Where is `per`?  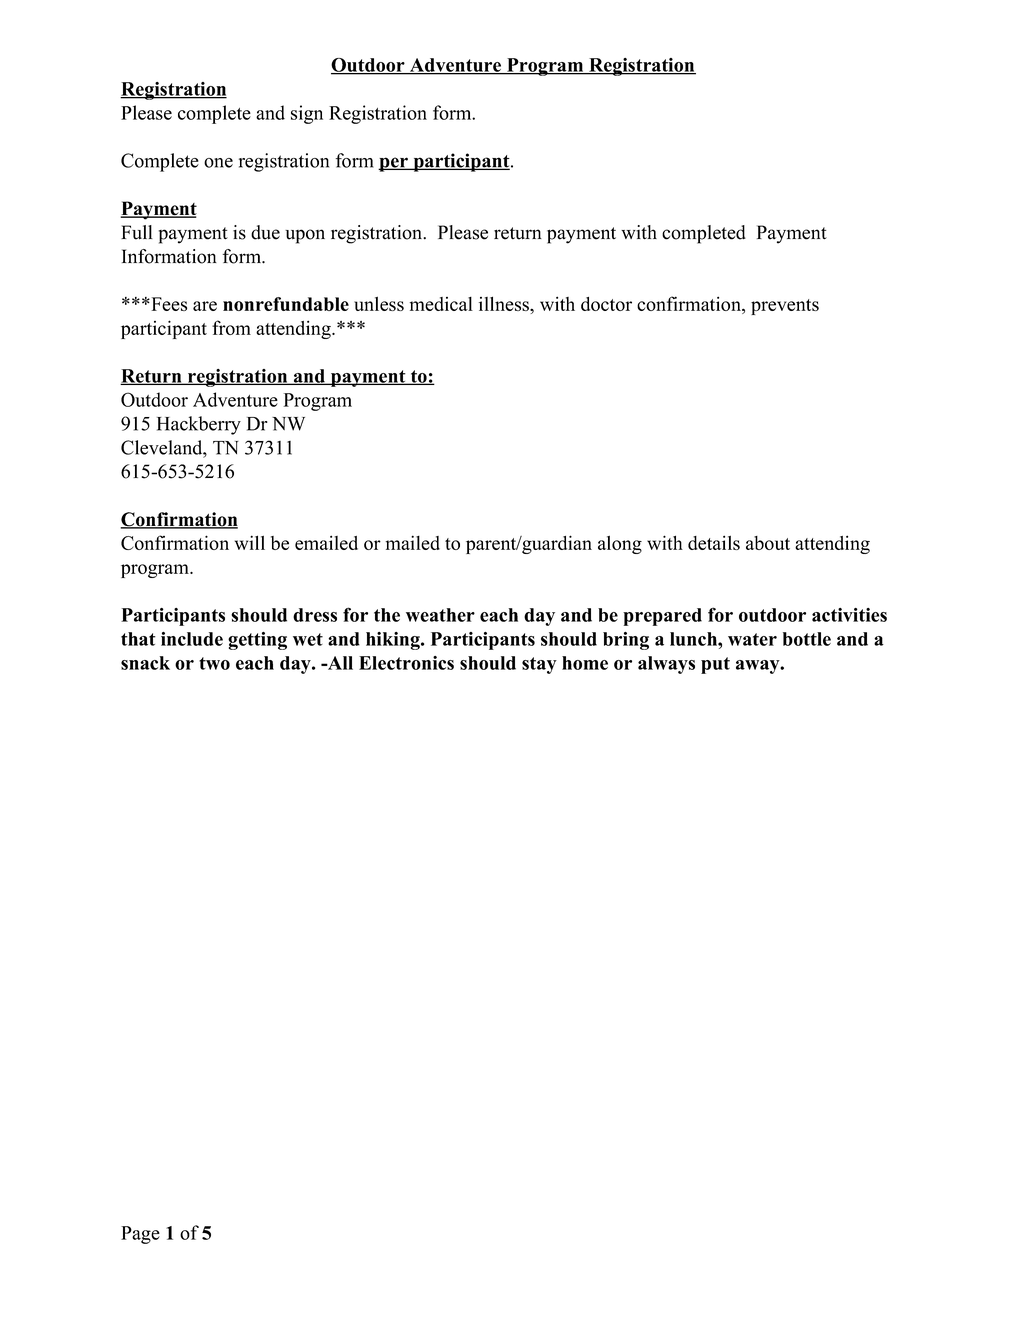
per is located at coordinates (394, 164).
